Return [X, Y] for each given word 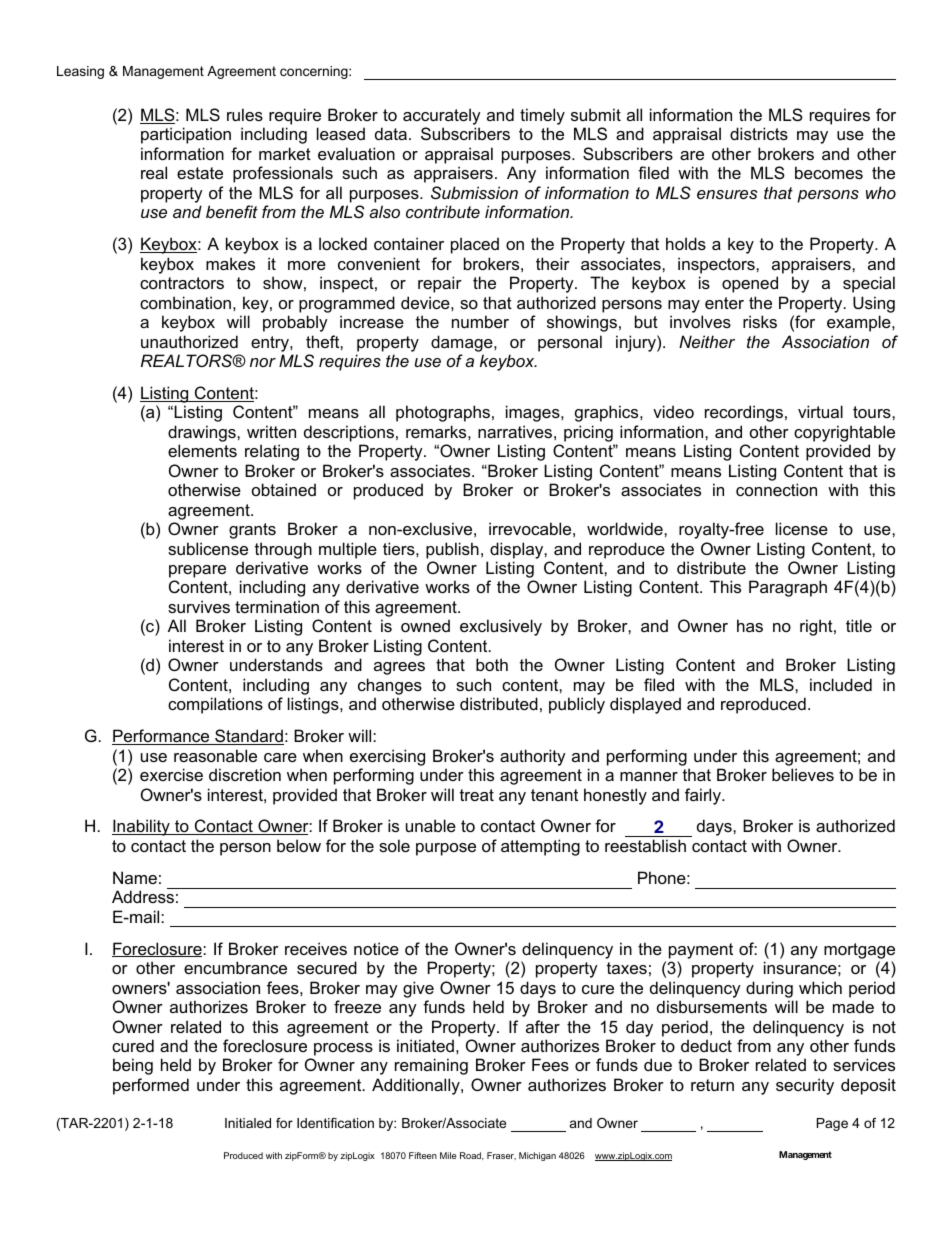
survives [199, 606]
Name [135, 877]
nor [263, 362]
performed [151, 1086]
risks [760, 321]
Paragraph [788, 588]
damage [463, 343]
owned [425, 625]
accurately [442, 118]
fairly [704, 796]
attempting [540, 847]
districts [759, 133]
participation [186, 135]
